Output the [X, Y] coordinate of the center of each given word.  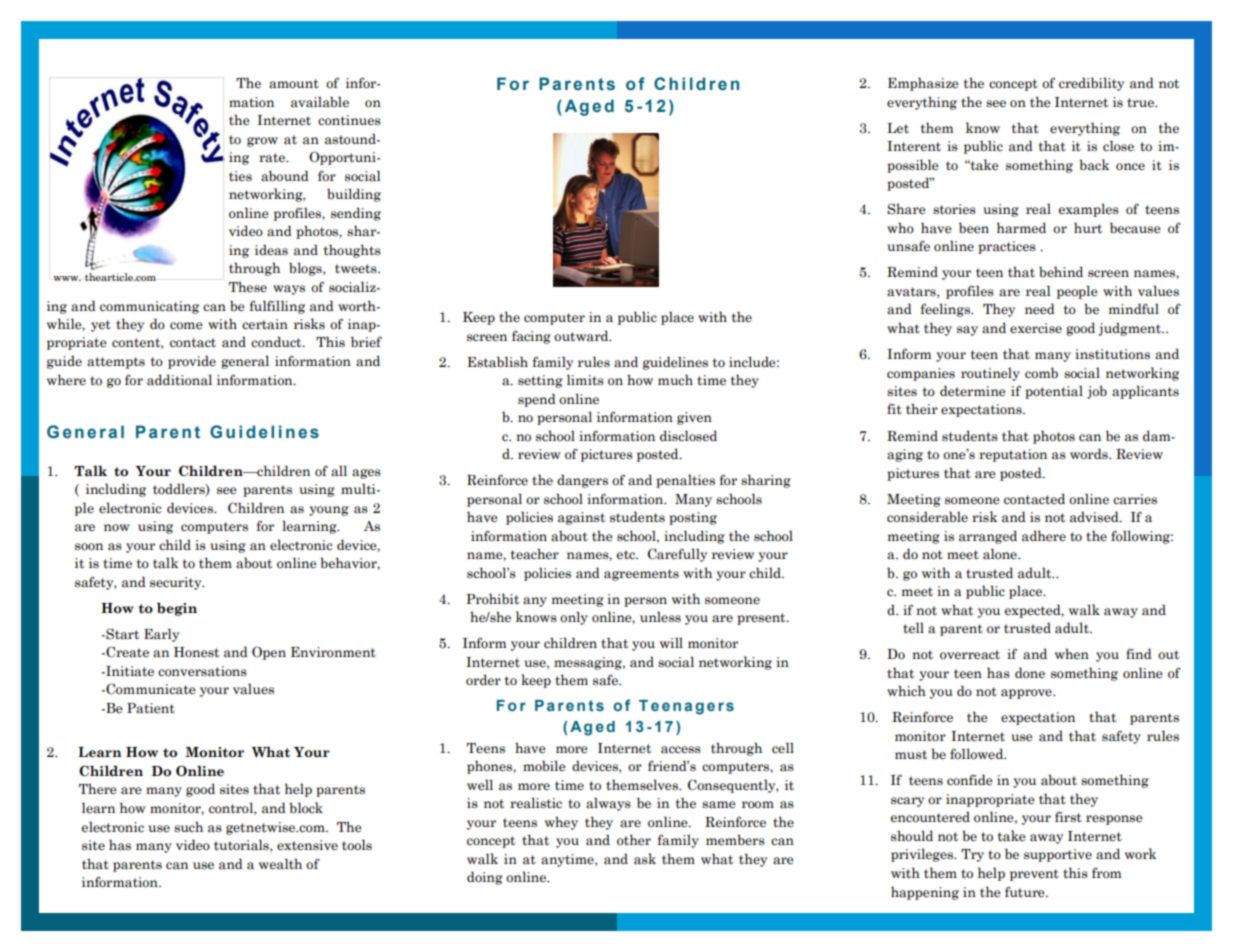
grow [262, 142]
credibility [1091, 84]
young [329, 511]
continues [349, 120]
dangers [582, 481]
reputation [1013, 455]
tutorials [242, 845]
